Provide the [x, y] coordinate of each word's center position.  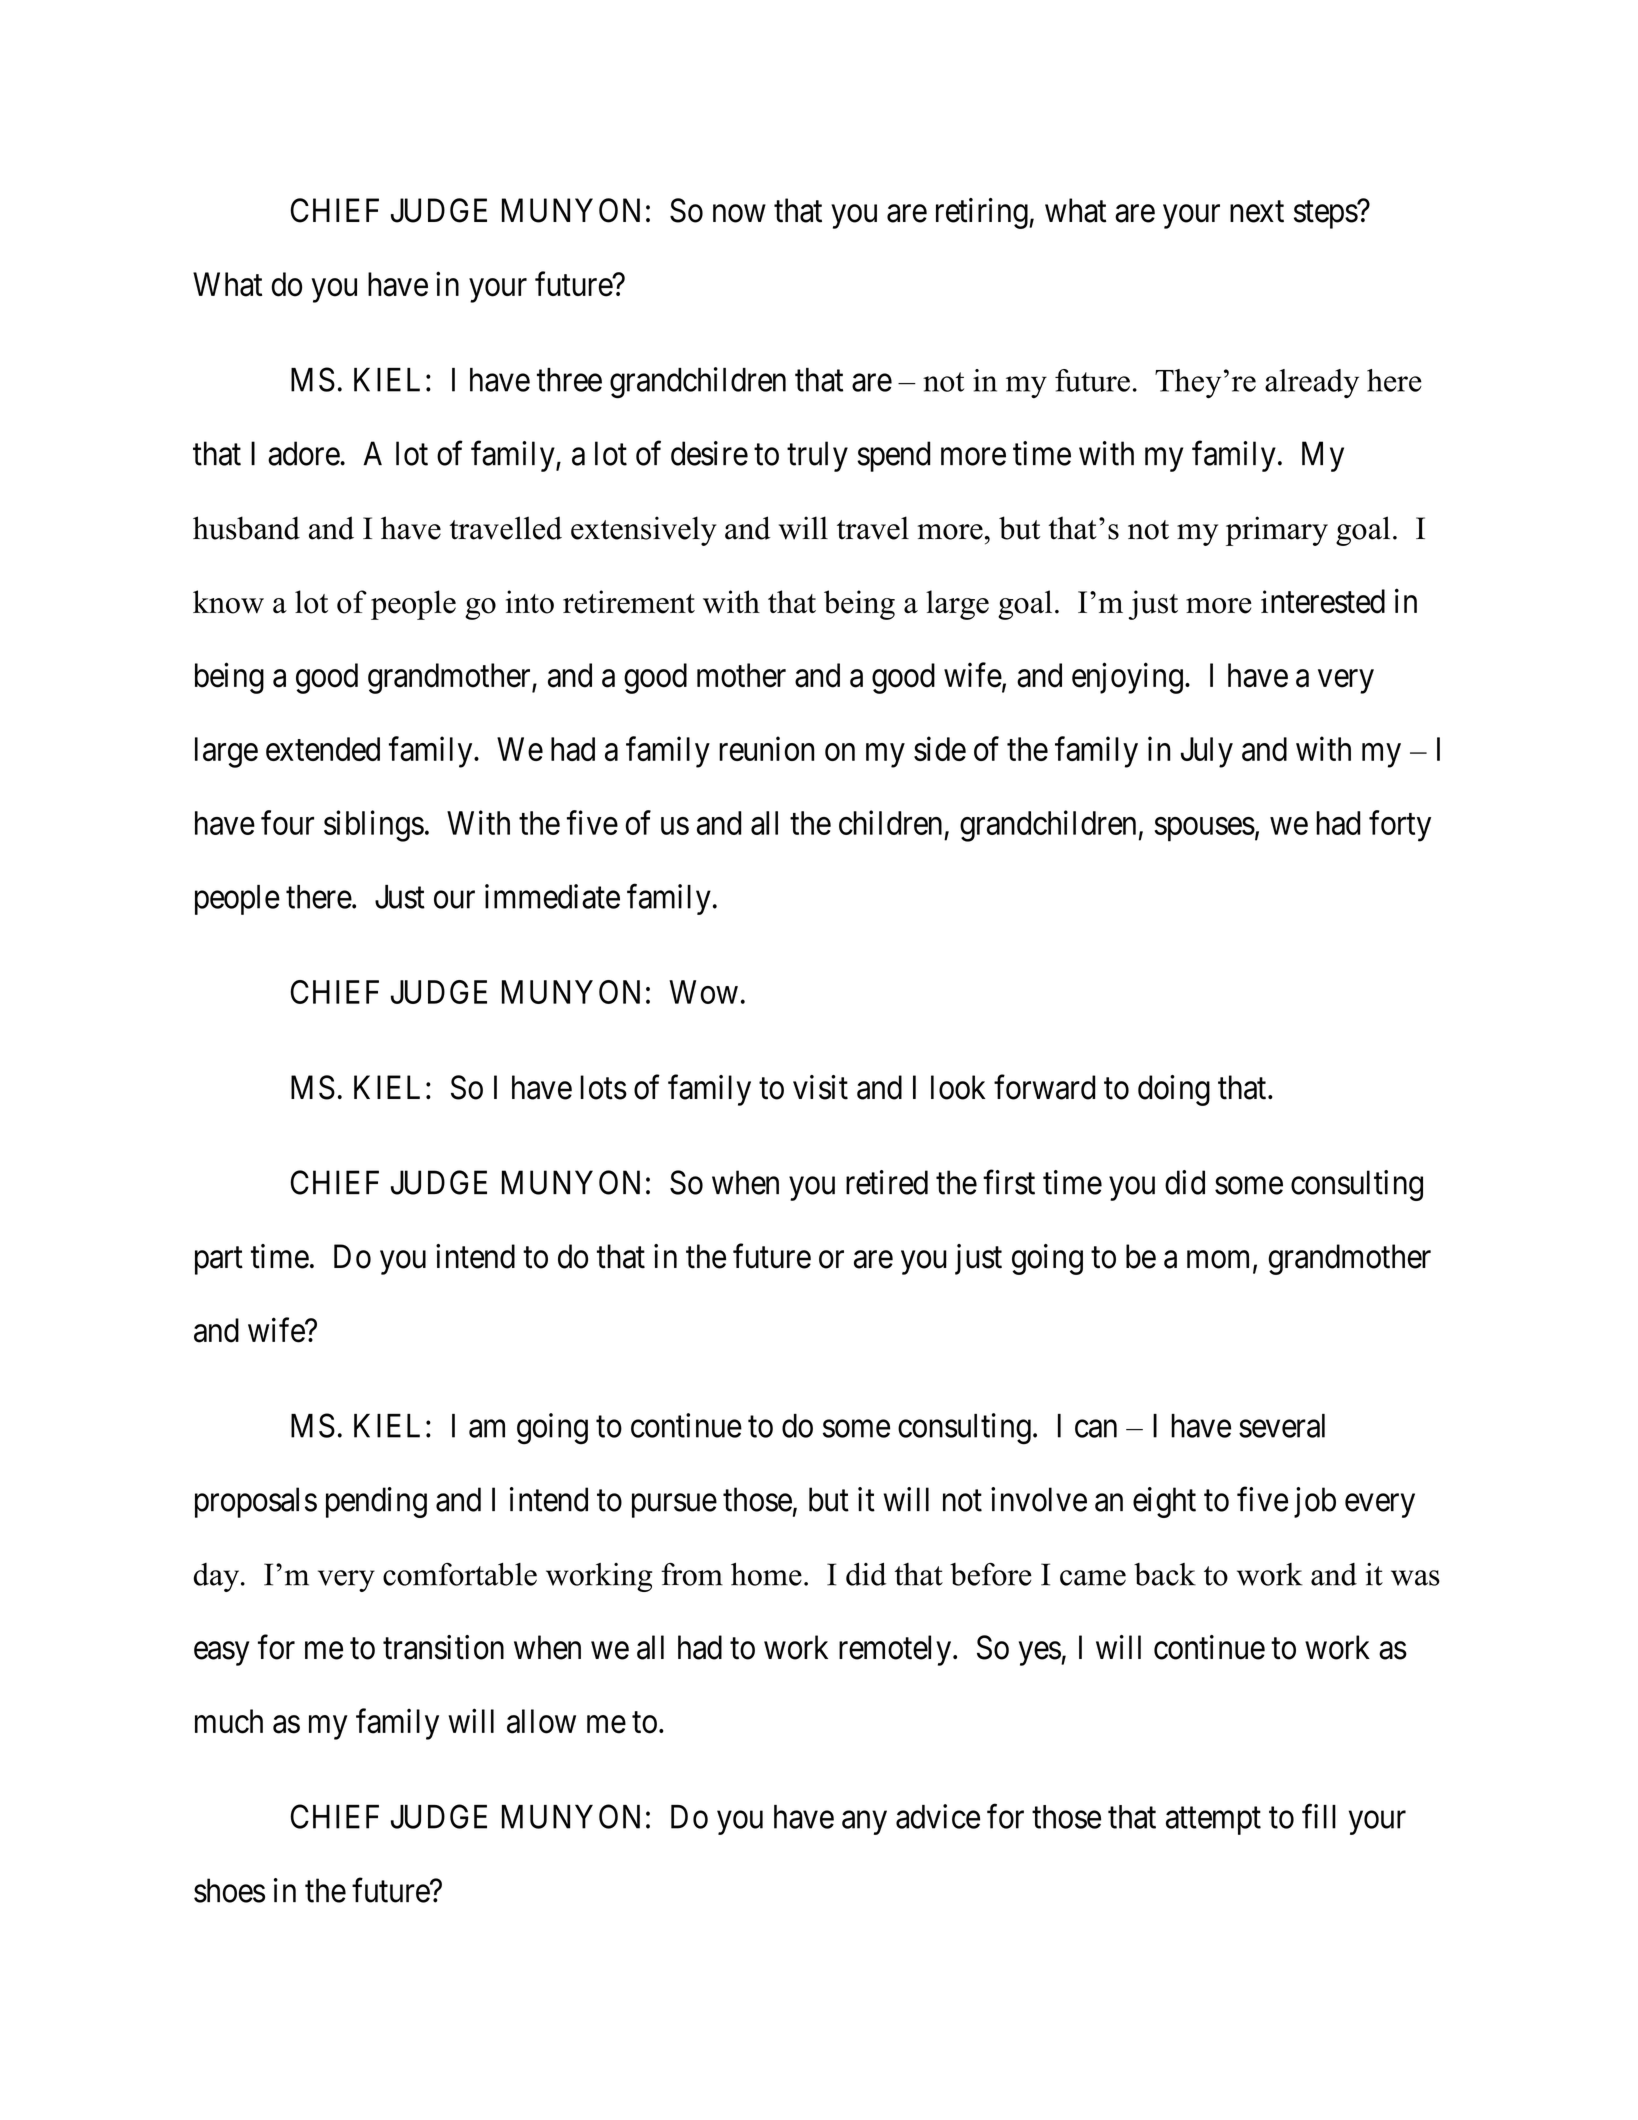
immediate [552, 896]
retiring [983, 213]
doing [1174, 1090]
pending [376, 1502]
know [228, 602]
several [1282, 1426]
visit [820, 1087]
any [864, 1823]
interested [1323, 601]
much [229, 1721]
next [1257, 212]
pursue [674, 1506]
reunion [767, 748]
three [569, 380]
